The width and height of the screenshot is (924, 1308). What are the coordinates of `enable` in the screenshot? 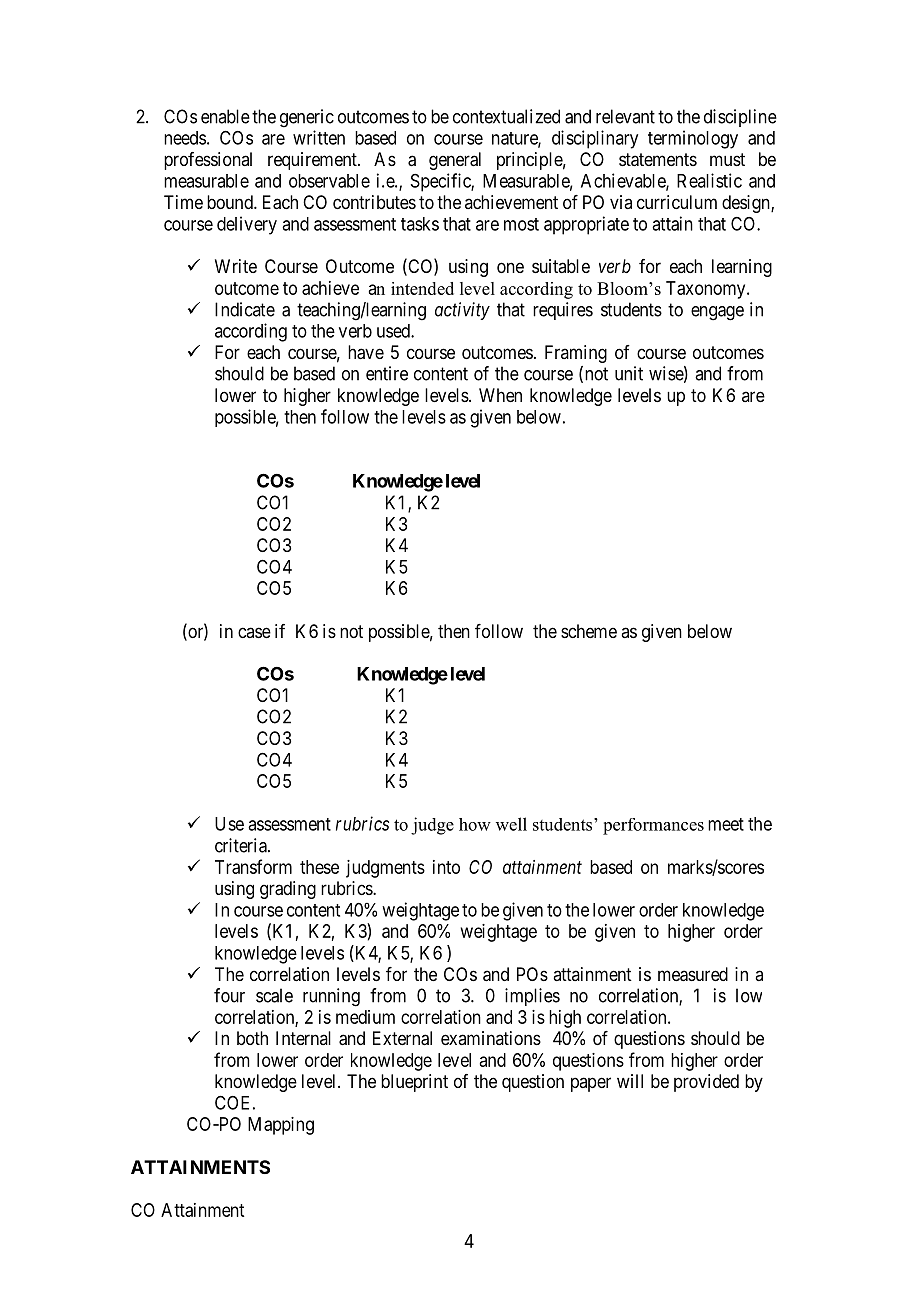 It's located at (225, 116).
